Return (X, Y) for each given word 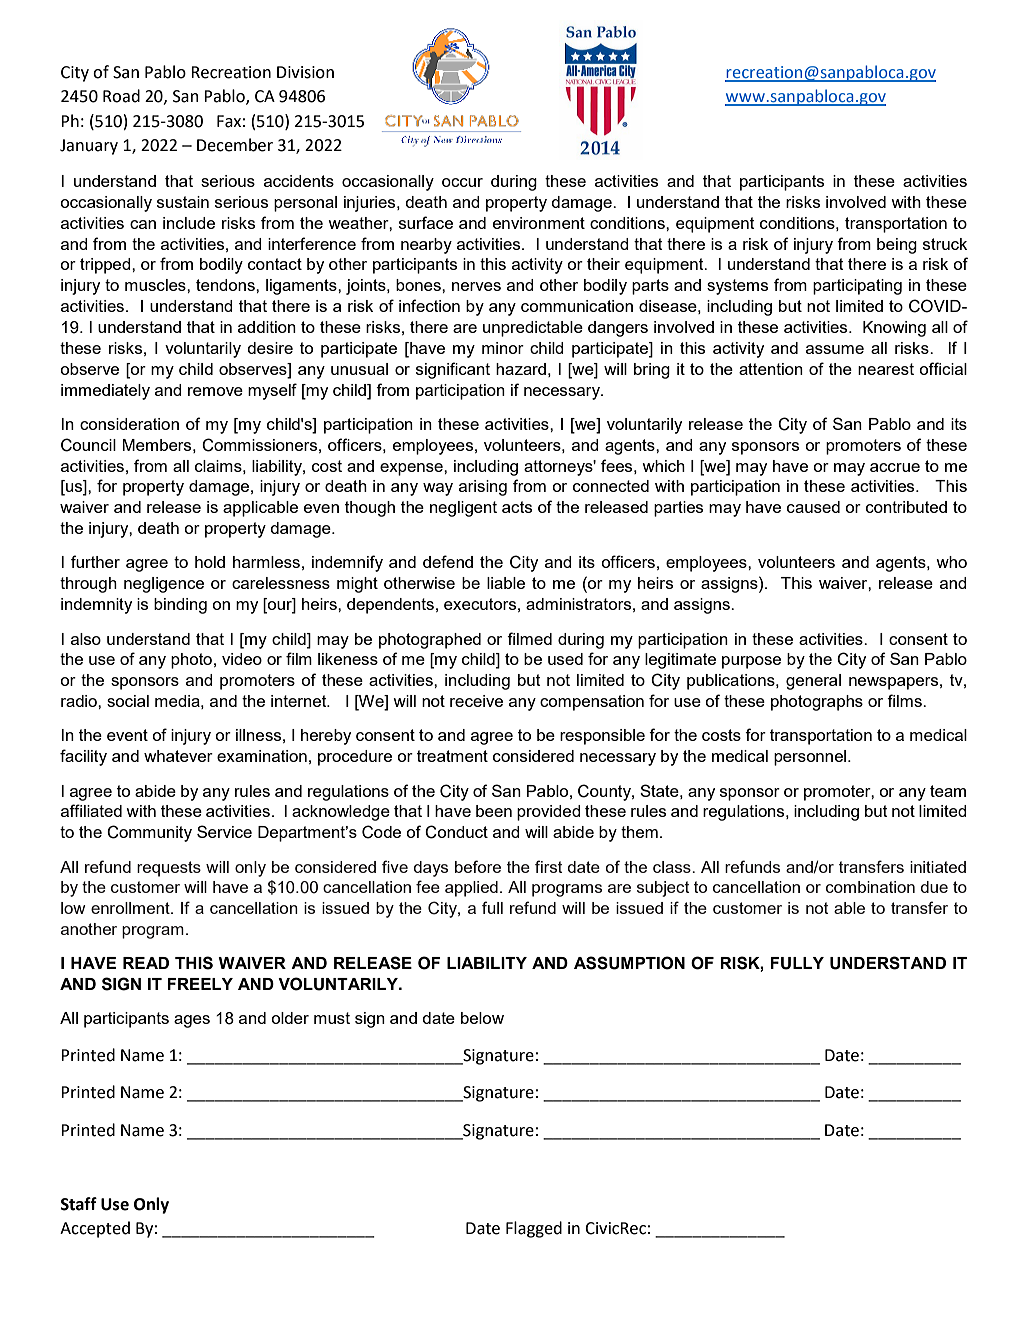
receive (476, 701)
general (813, 682)
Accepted (95, 1229)
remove (215, 391)
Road (121, 96)
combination (870, 887)
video (242, 659)
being (897, 246)
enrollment (131, 908)
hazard (521, 369)
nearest (886, 369)
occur (462, 182)
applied (471, 889)
